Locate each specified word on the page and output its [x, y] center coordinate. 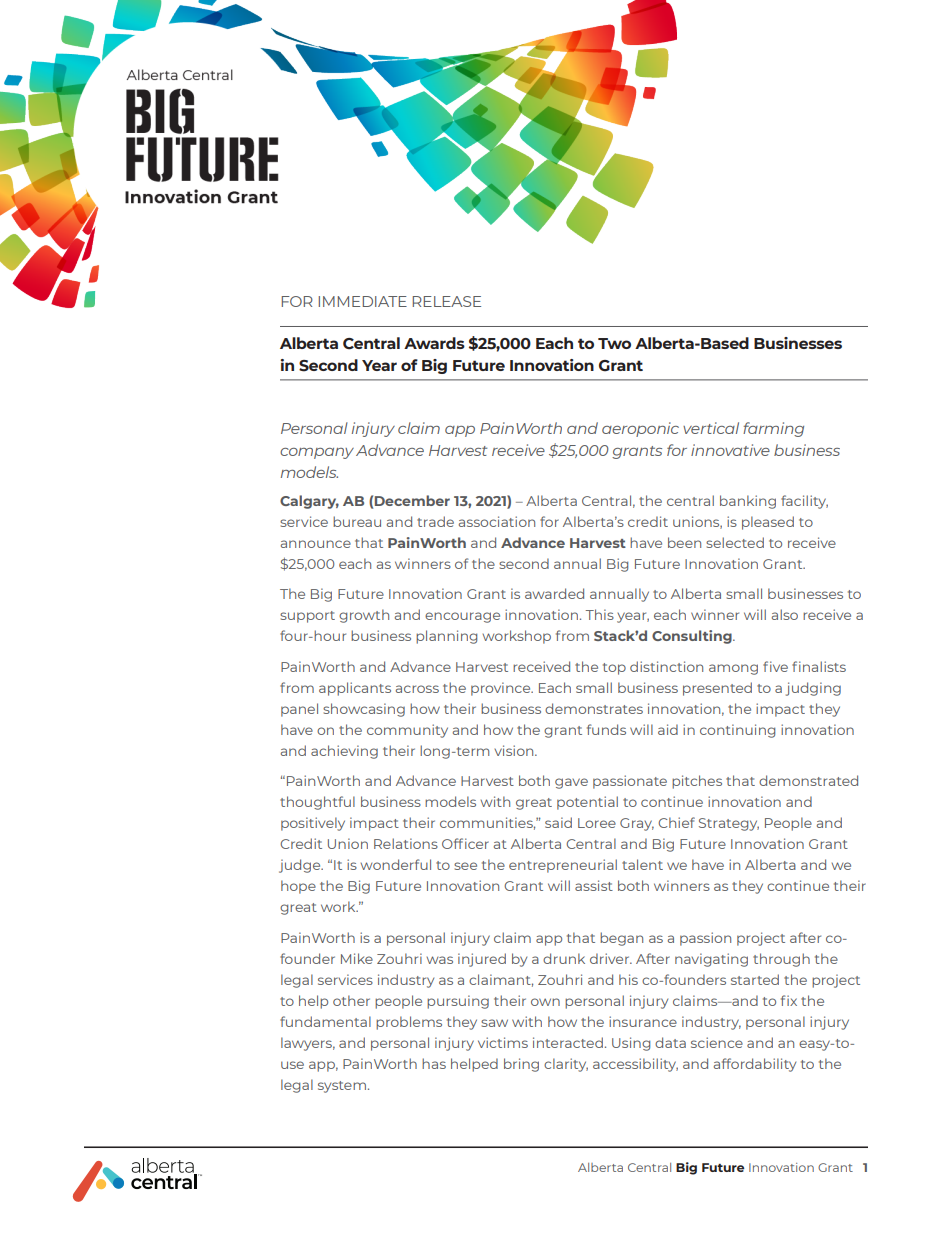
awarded [554, 593]
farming [773, 429]
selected [735, 542]
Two [614, 343]
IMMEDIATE [363, 301]
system [342, 1087]
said [558, 822]
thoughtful [317, 803]
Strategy [729, 824]
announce [316, 544]
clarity [566, 1065]
